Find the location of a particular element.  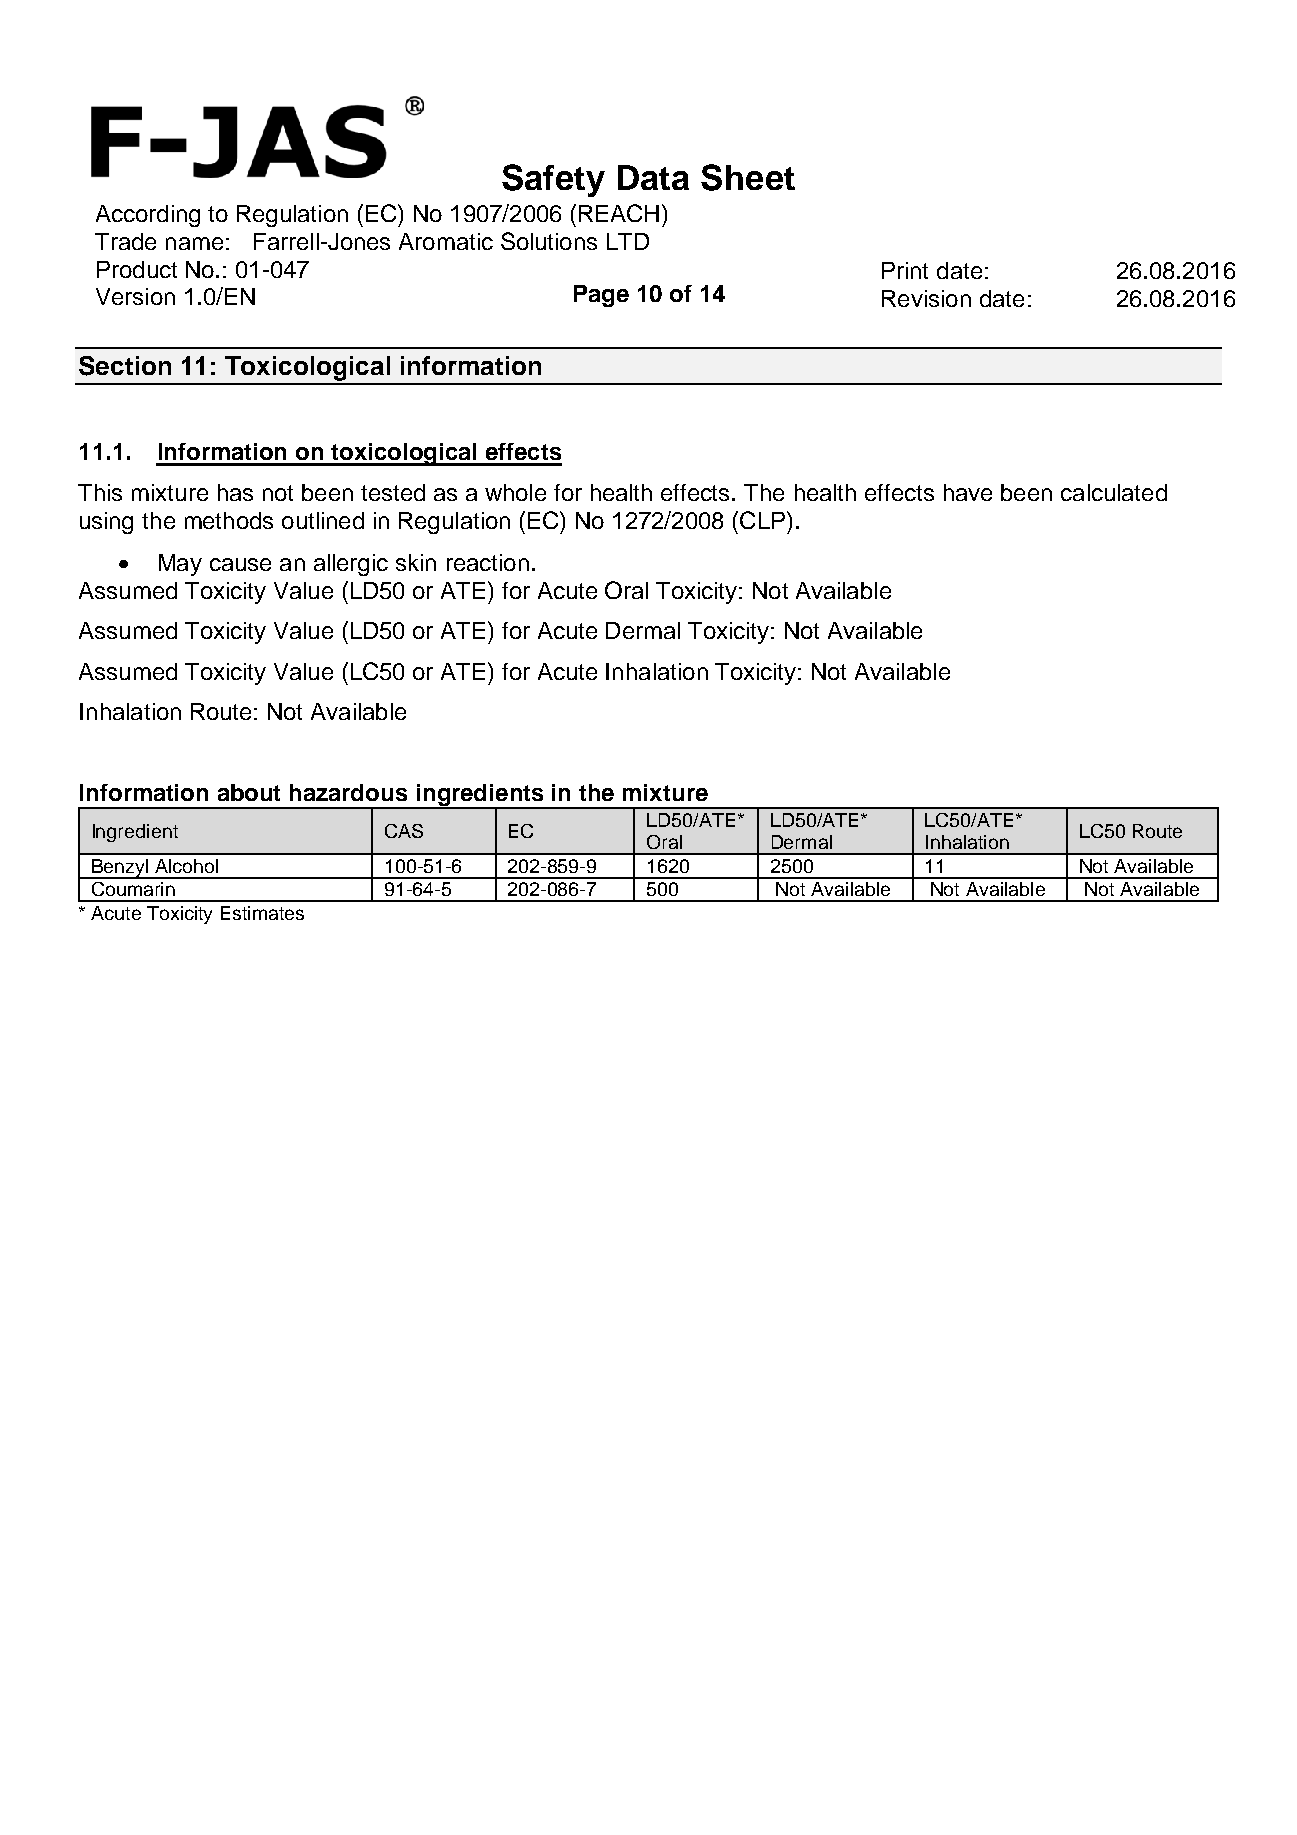

hazardous is located at coordinates (348, 792).
